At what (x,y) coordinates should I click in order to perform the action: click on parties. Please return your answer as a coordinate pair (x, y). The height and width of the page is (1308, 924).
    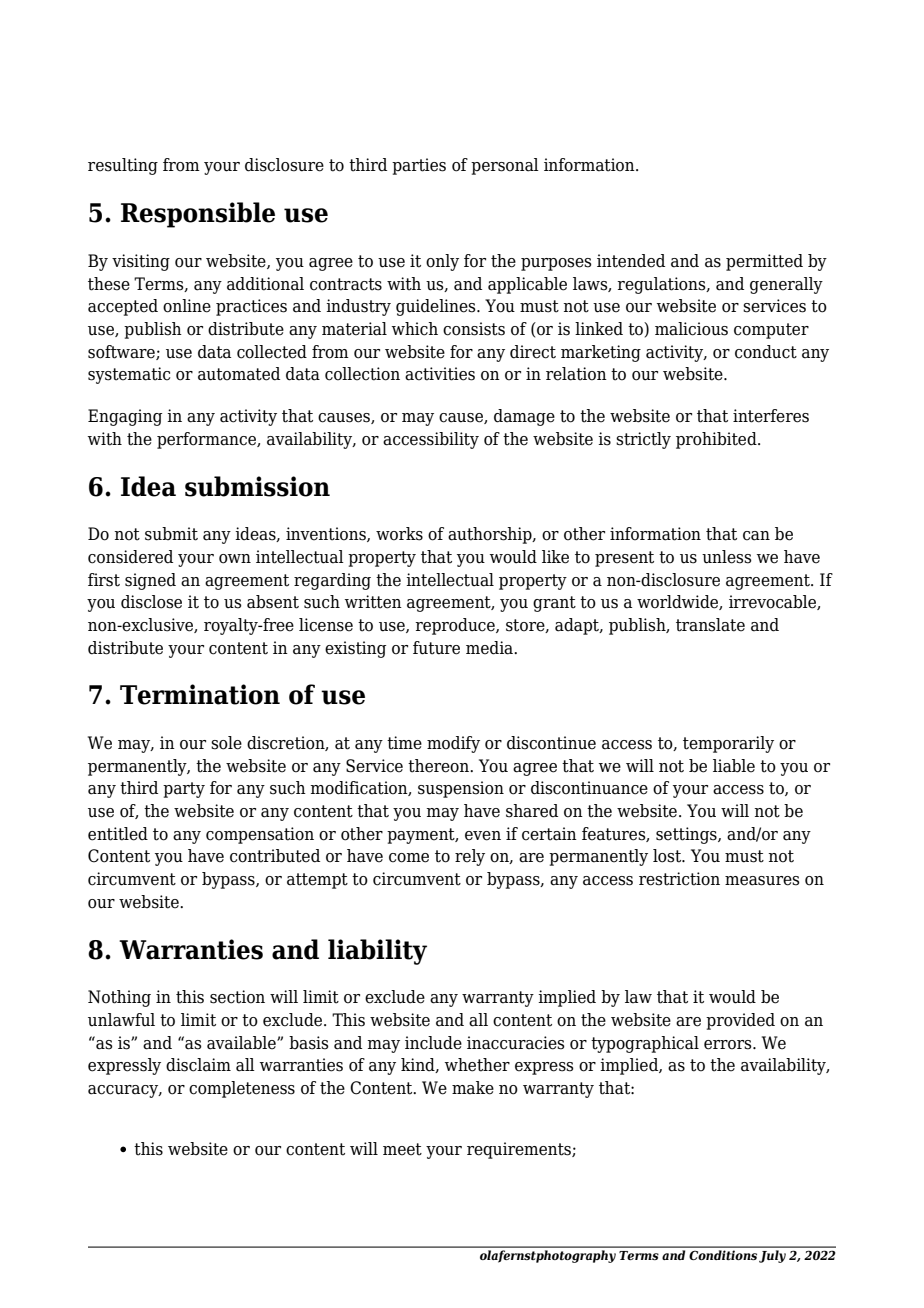
    Looking at the image, I should click on (419, 166).
